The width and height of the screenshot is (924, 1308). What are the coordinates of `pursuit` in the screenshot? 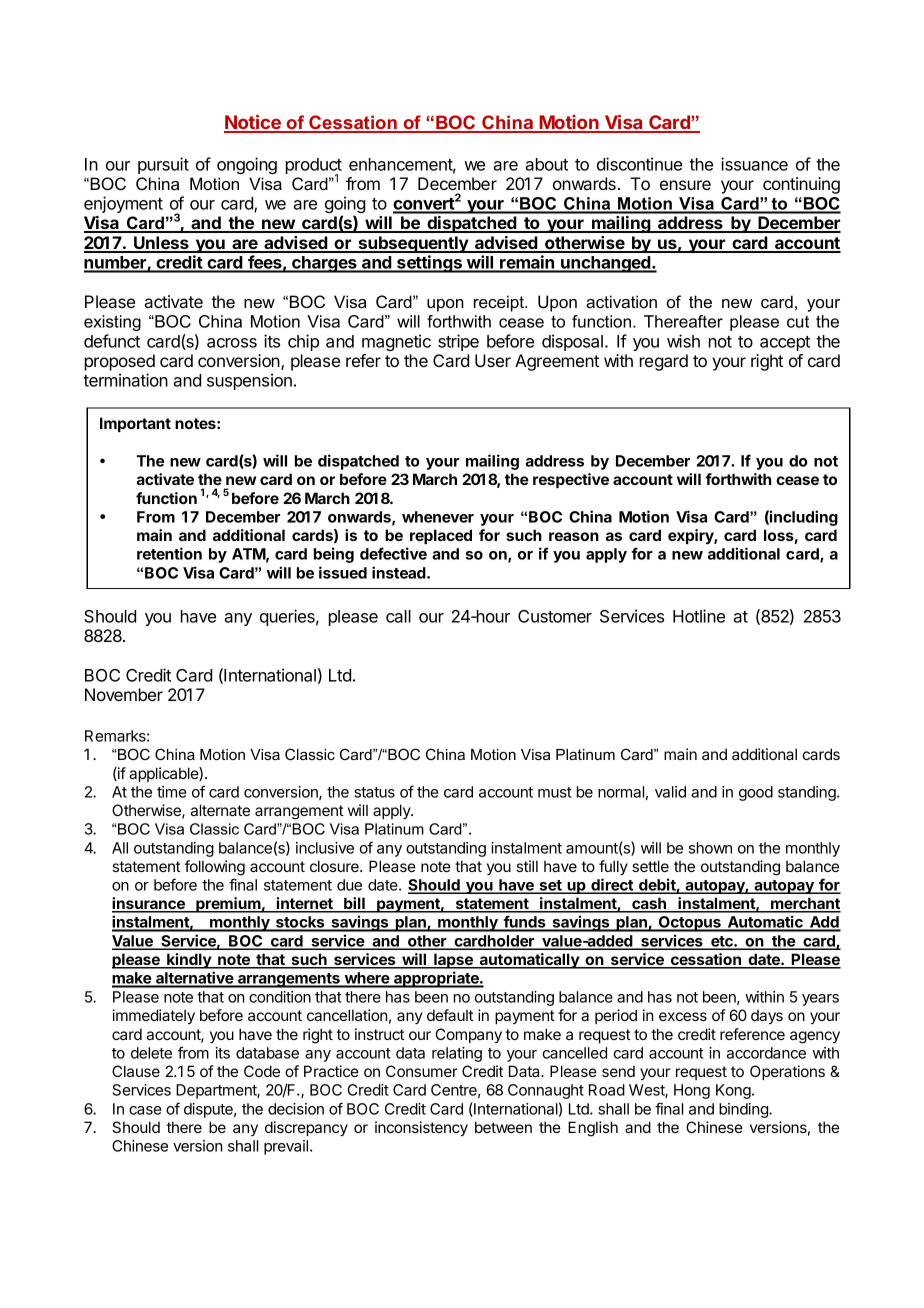 It's located at (163, 165).
